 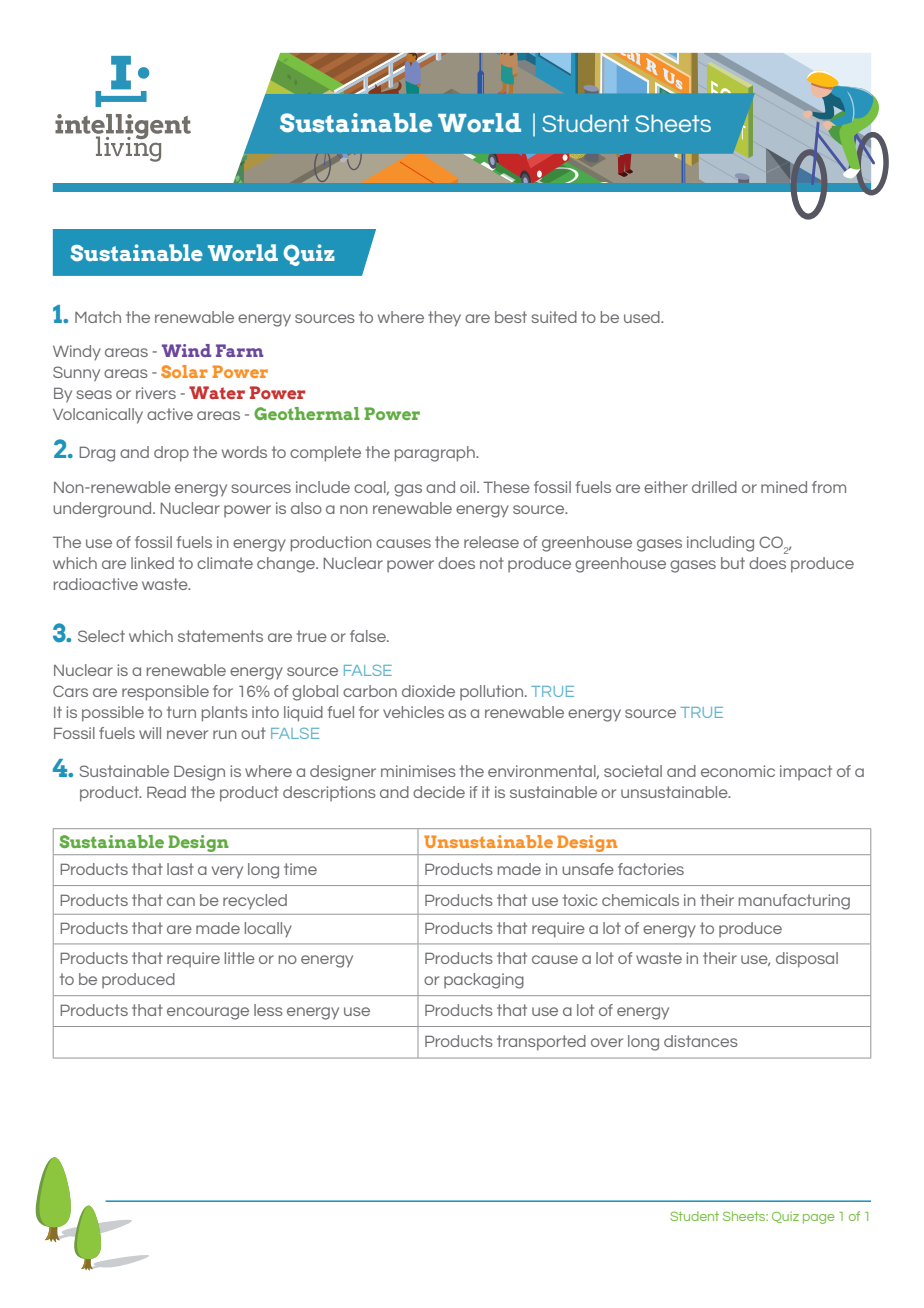 What do you see at coordinates (152, 563) in the image?
I see `linked` at bounding box center [152, 563].
